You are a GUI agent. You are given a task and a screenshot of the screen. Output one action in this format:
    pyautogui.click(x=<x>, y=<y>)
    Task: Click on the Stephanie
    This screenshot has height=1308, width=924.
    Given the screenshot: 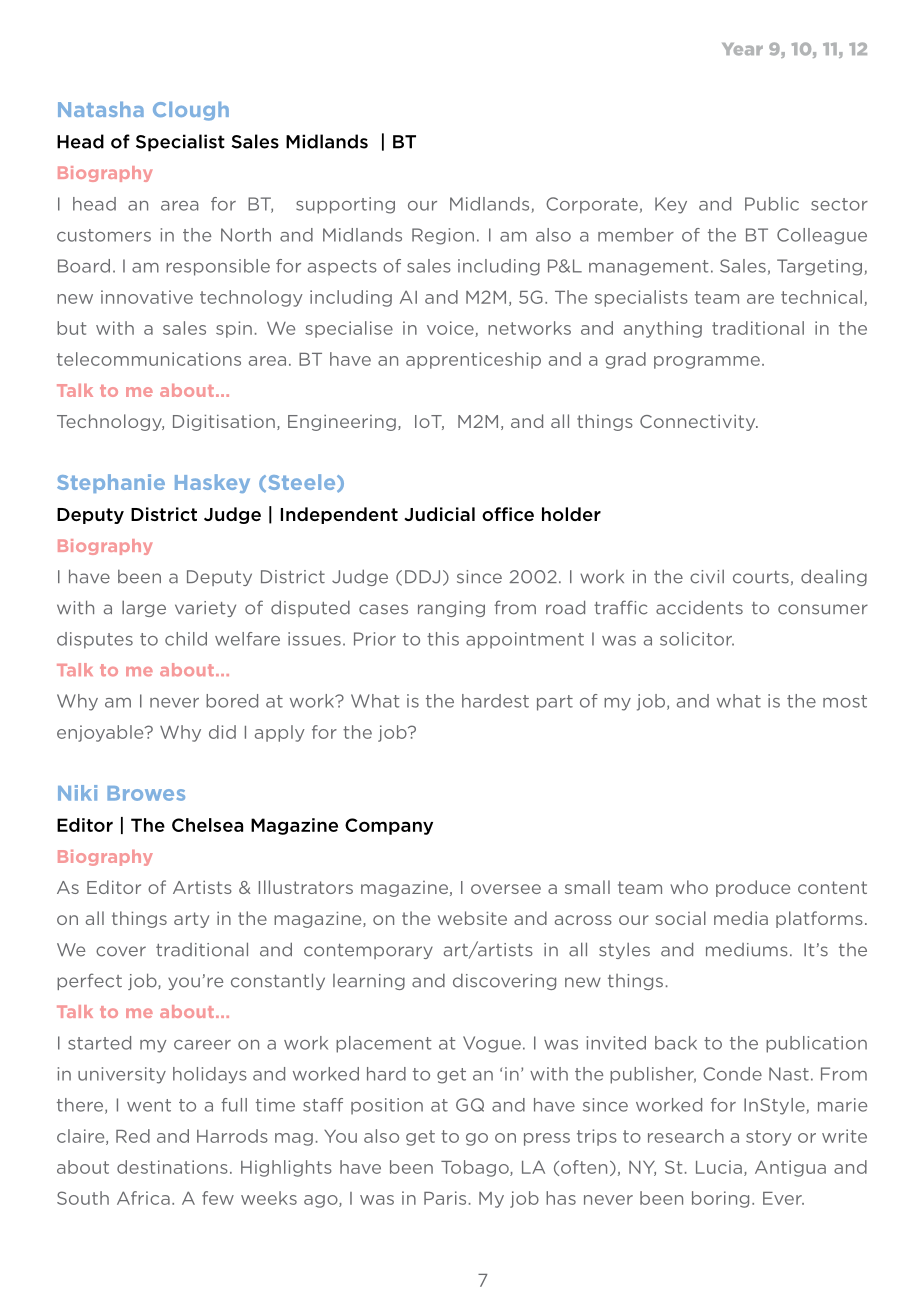 What is the action you would take?
    pyautogui.click(x=111, y=483)
